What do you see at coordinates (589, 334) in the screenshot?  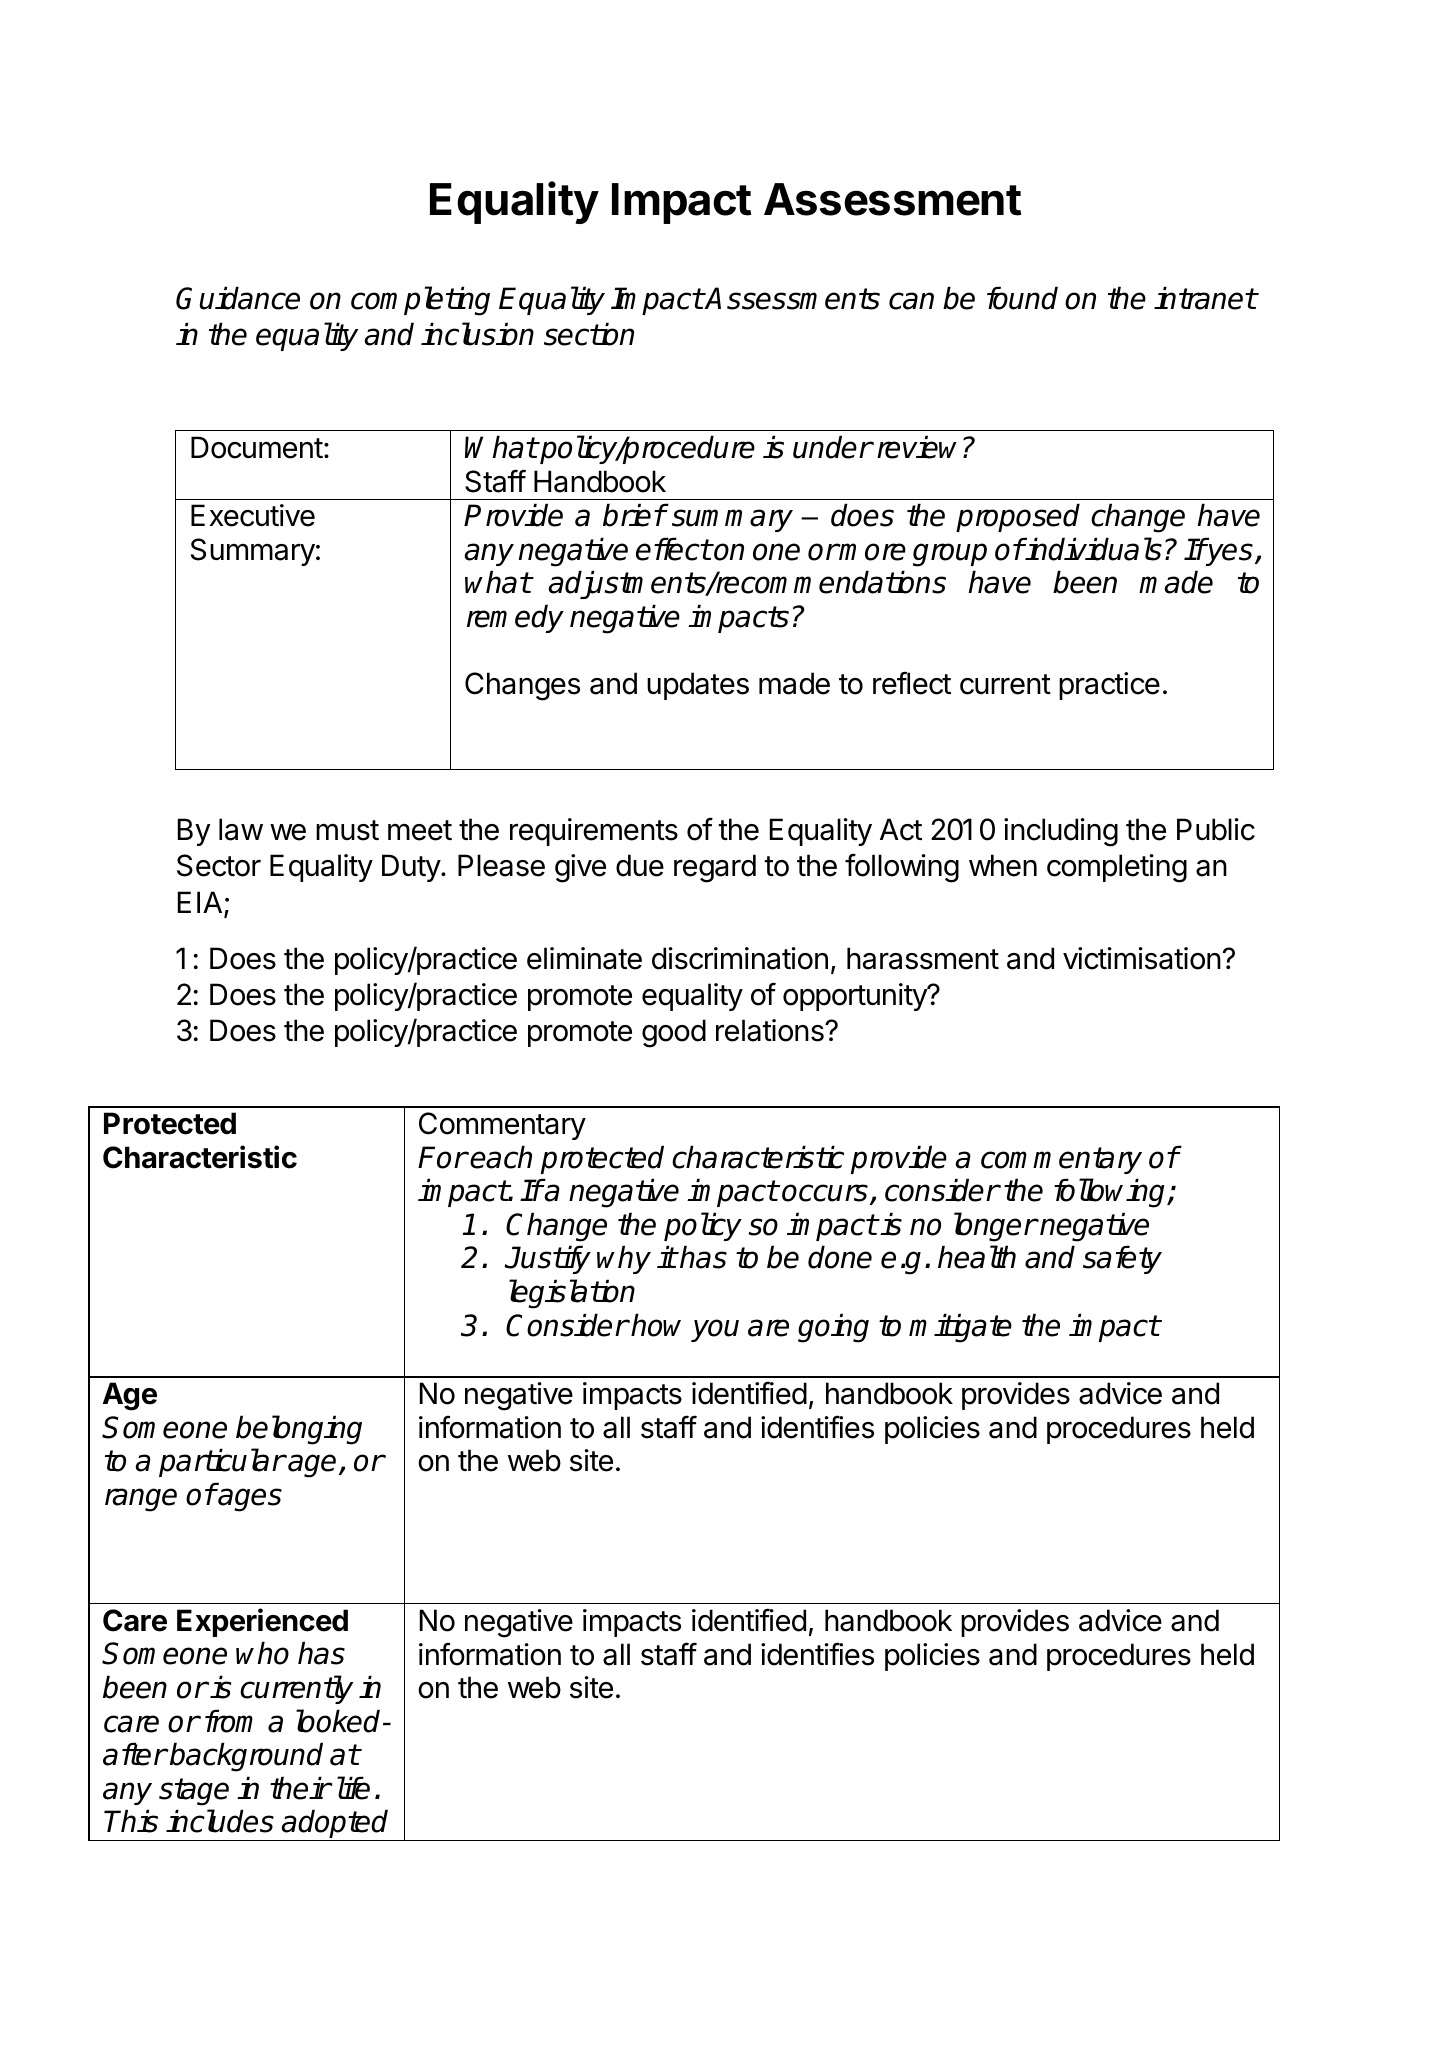 I see `section` at bounding box center [589, 334].
